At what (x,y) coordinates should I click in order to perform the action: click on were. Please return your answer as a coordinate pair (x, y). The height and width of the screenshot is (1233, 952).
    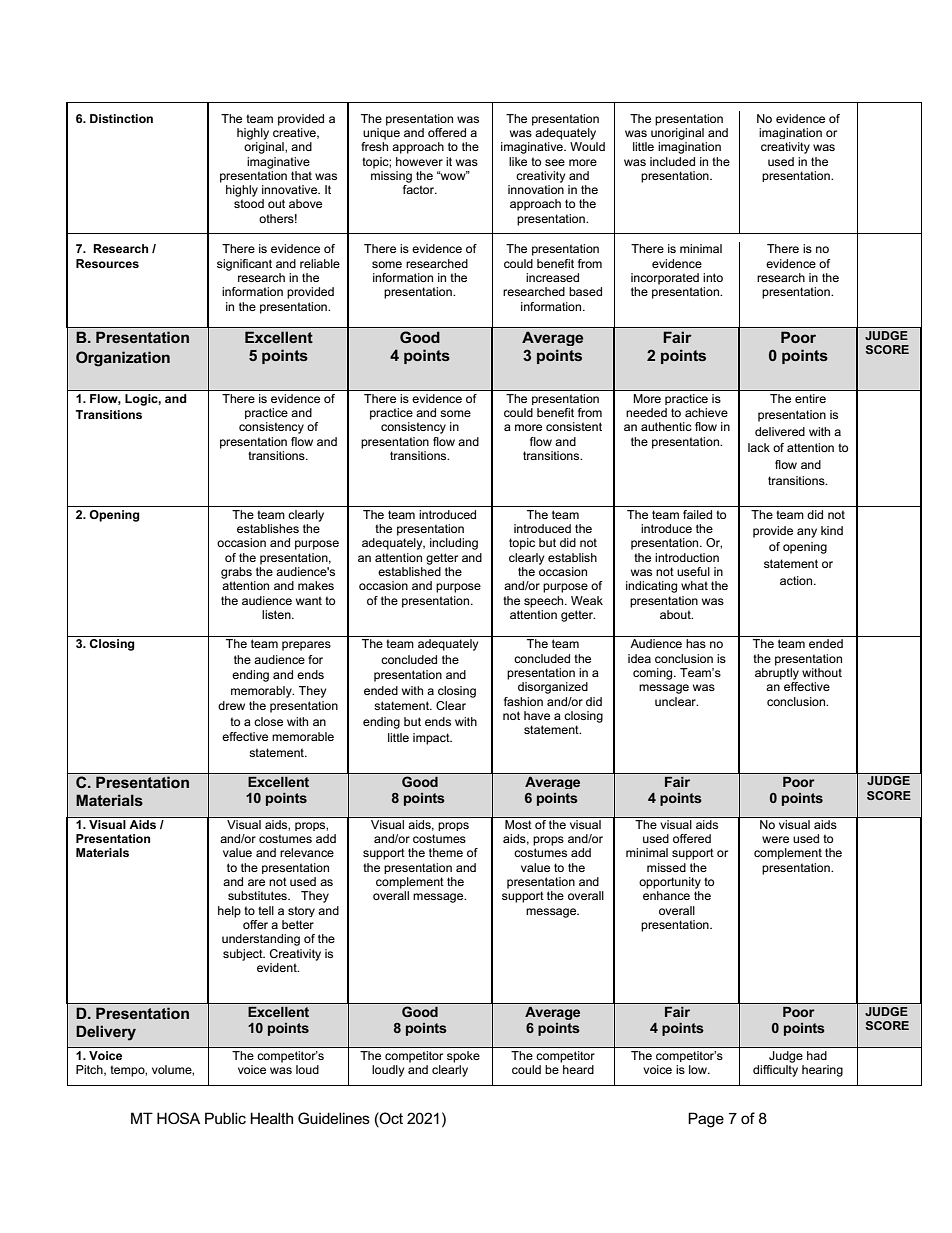
    Looking at the image, I should click on (775, 839).
